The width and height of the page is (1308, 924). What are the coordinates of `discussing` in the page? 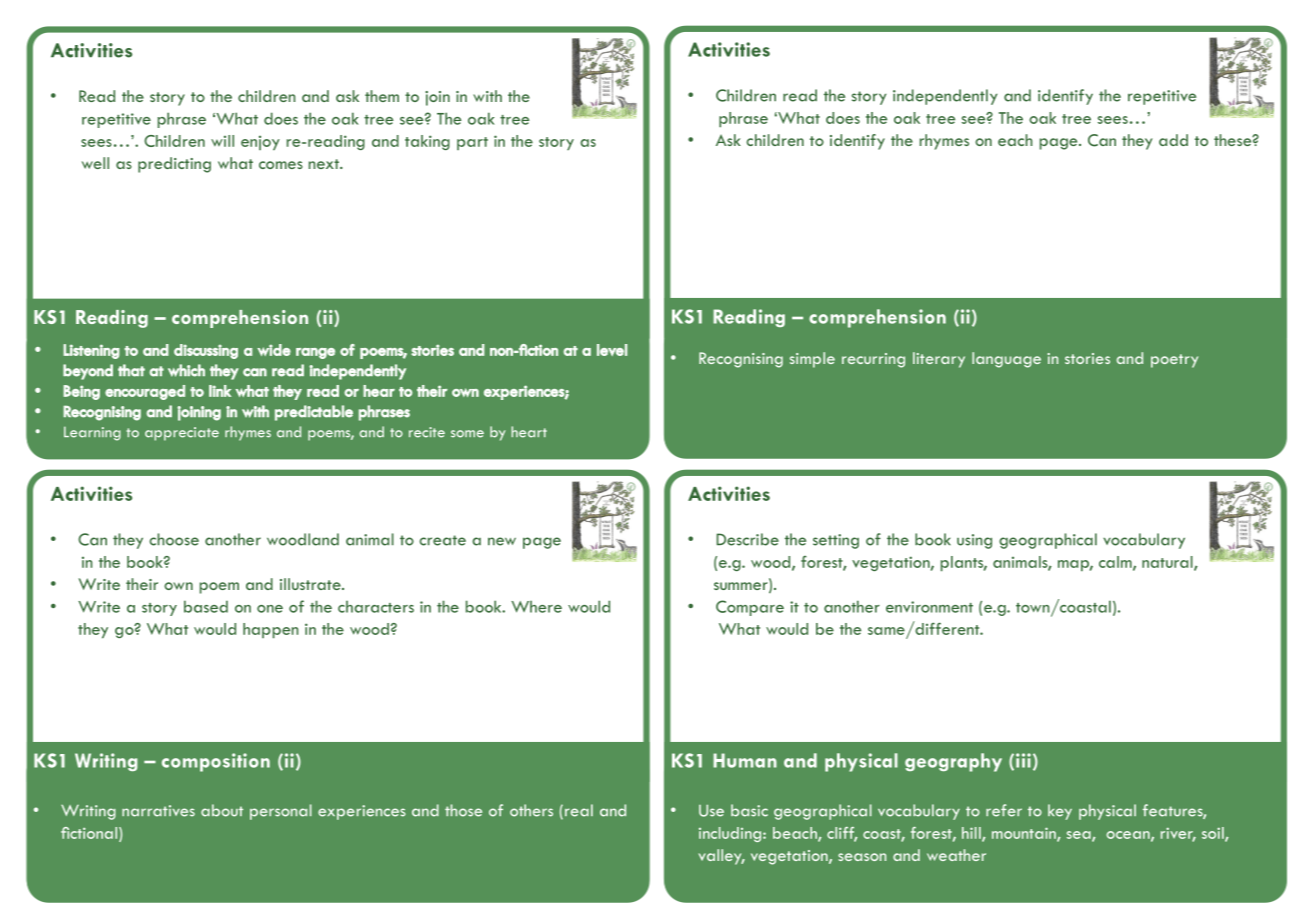 It's located at (206, 351).
